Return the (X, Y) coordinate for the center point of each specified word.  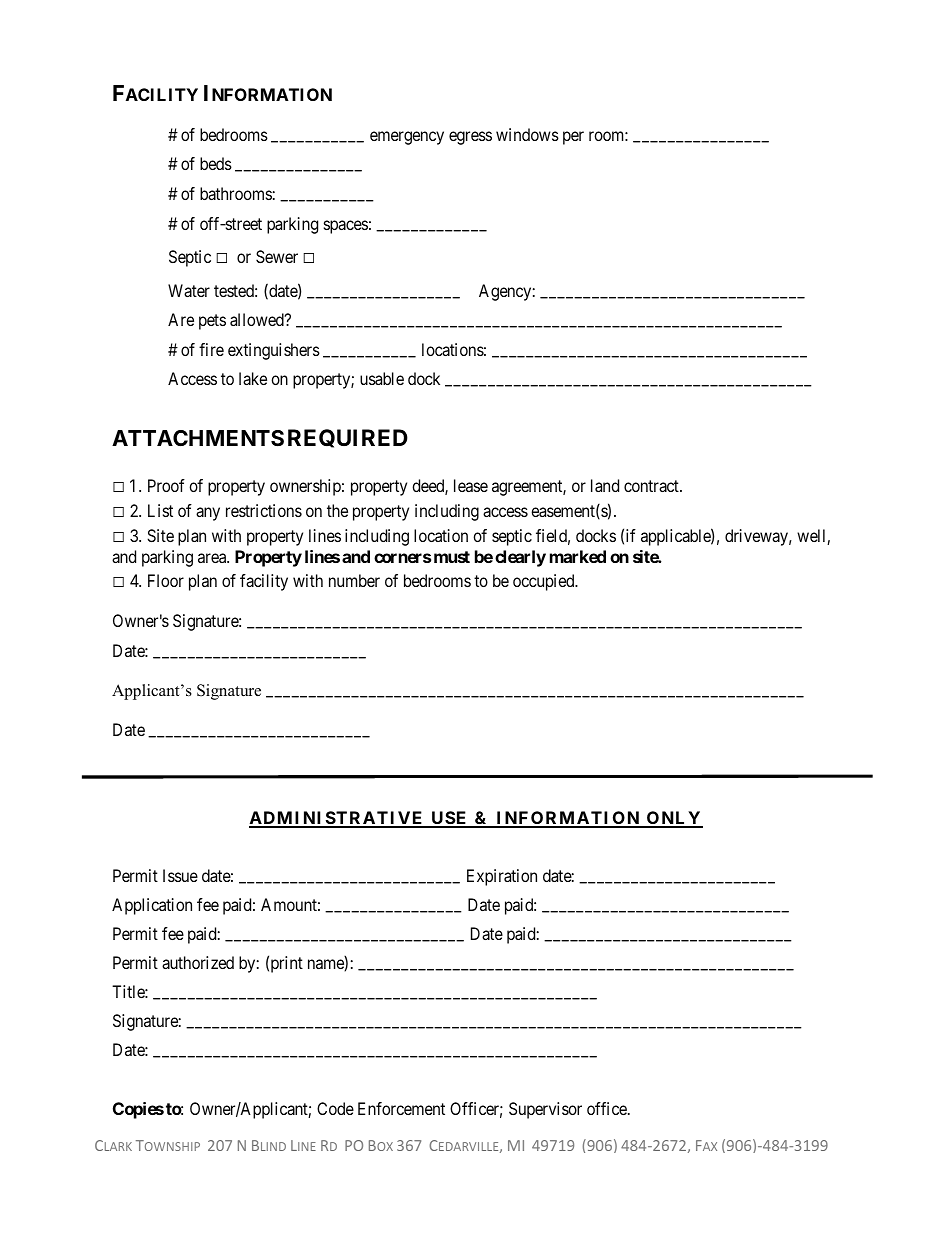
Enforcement (401, 1108)
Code (335, 1108)
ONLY (674, 819)
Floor (166, 580)
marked (578, 556)
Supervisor (545, 1110)
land (605, 485)
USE (449, 819)
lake (253, 378)
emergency (407, 138)
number (354, 580)
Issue (180, 875)
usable (382, 378)
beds (216, 163)
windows (527, 134)
